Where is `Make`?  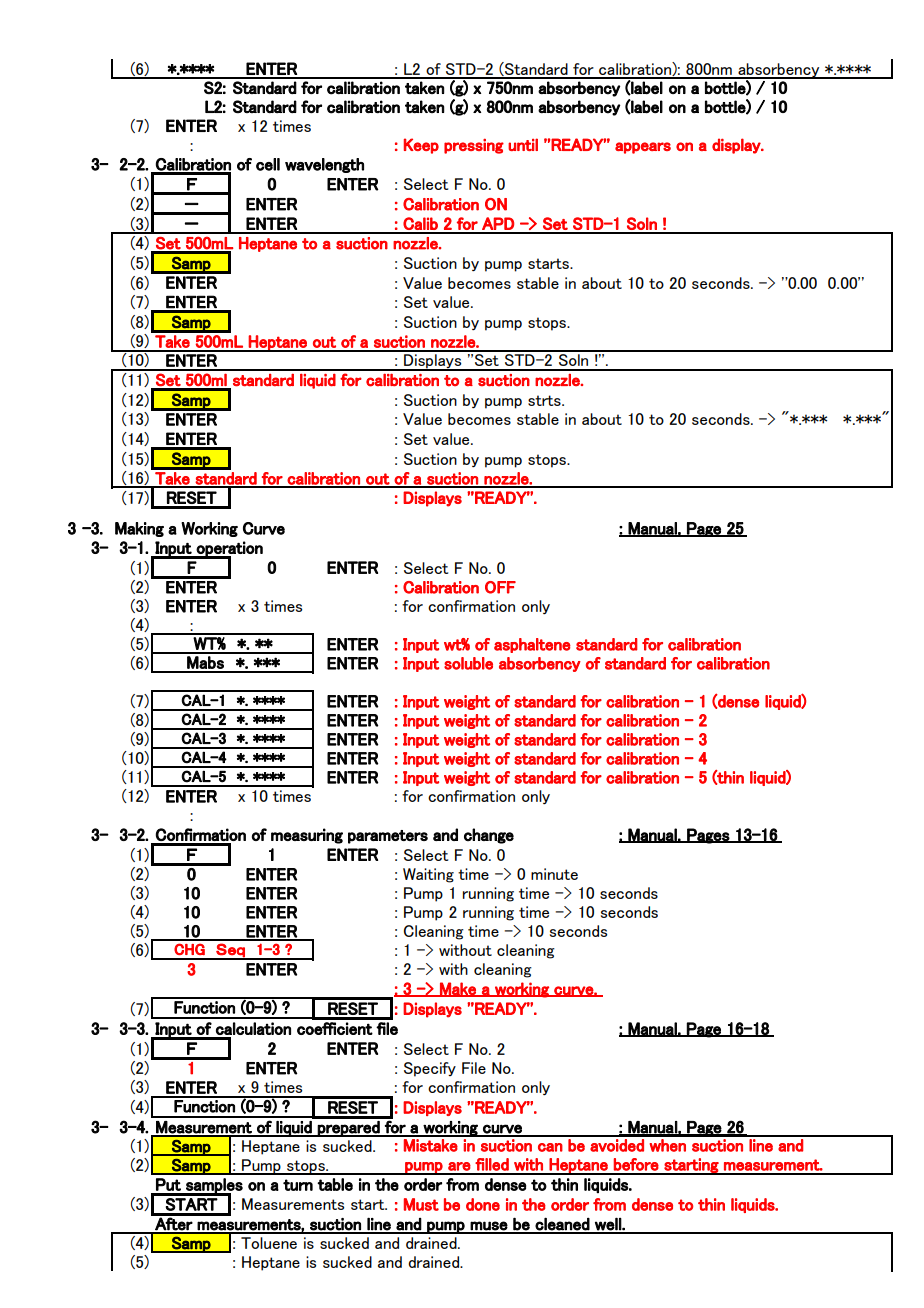
Make is located at coordinates (458, 989).
